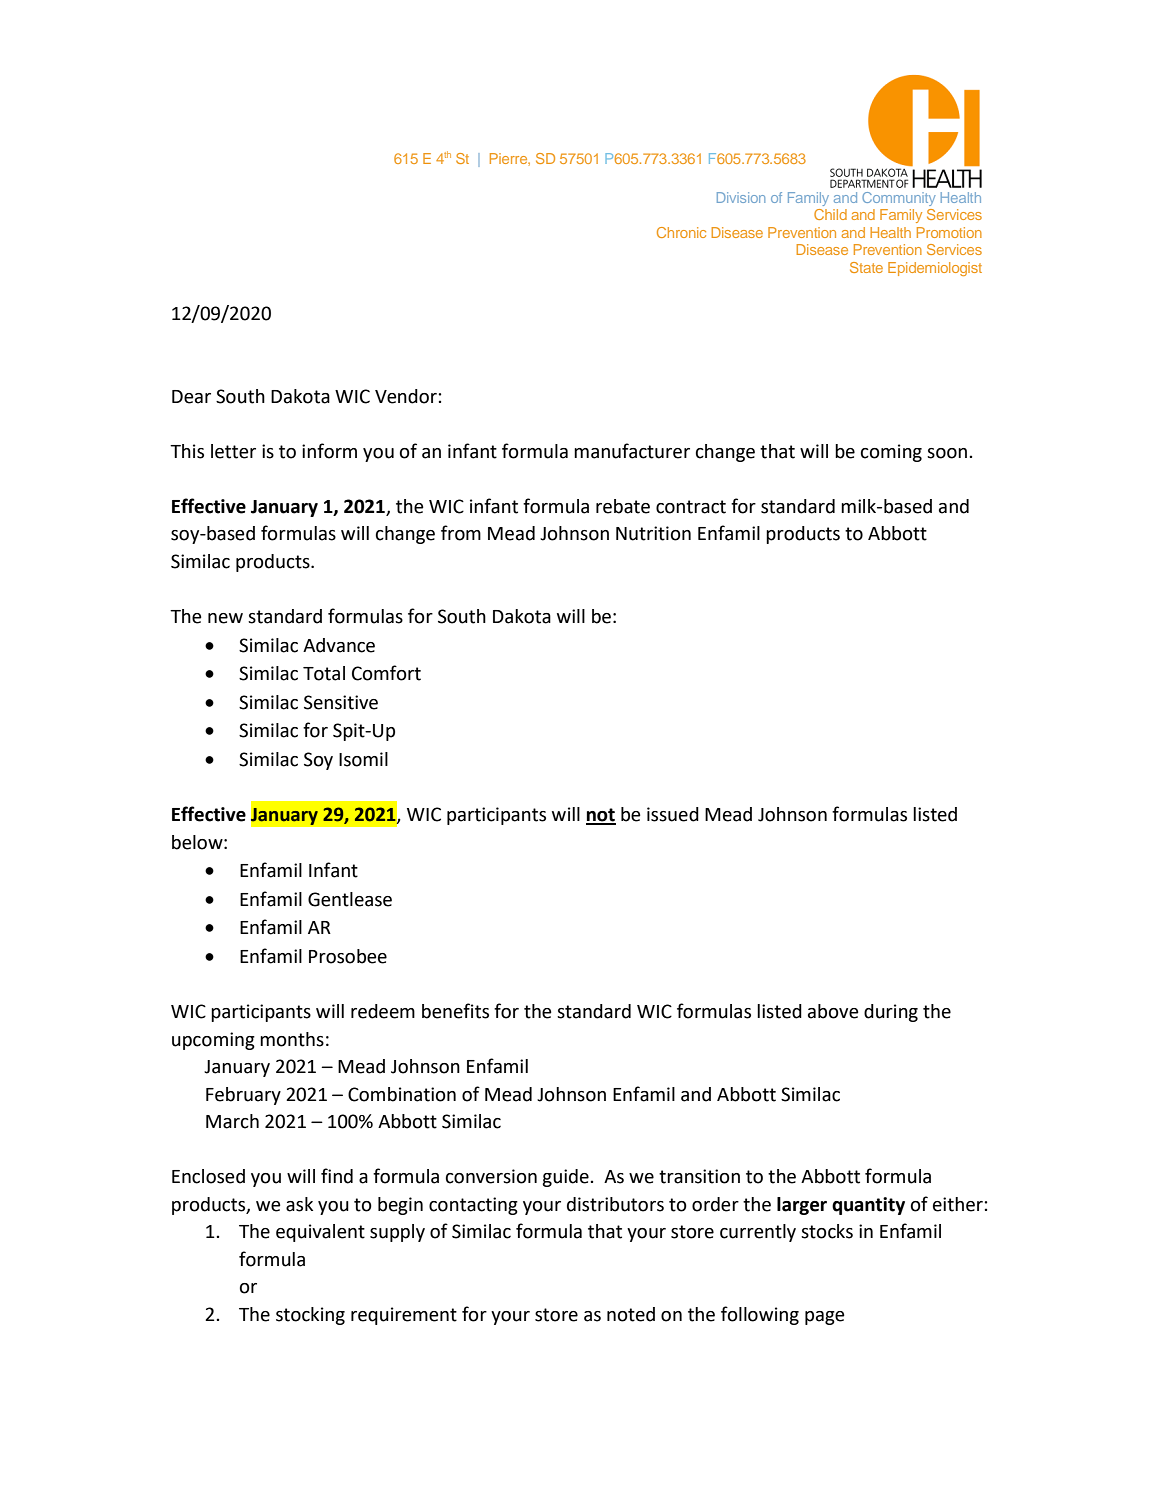 The image size is (1161, 1503). What do you see at coordinates (233, 451) in the screenshot?
I see `letter` at bounding box center [233, 451].
